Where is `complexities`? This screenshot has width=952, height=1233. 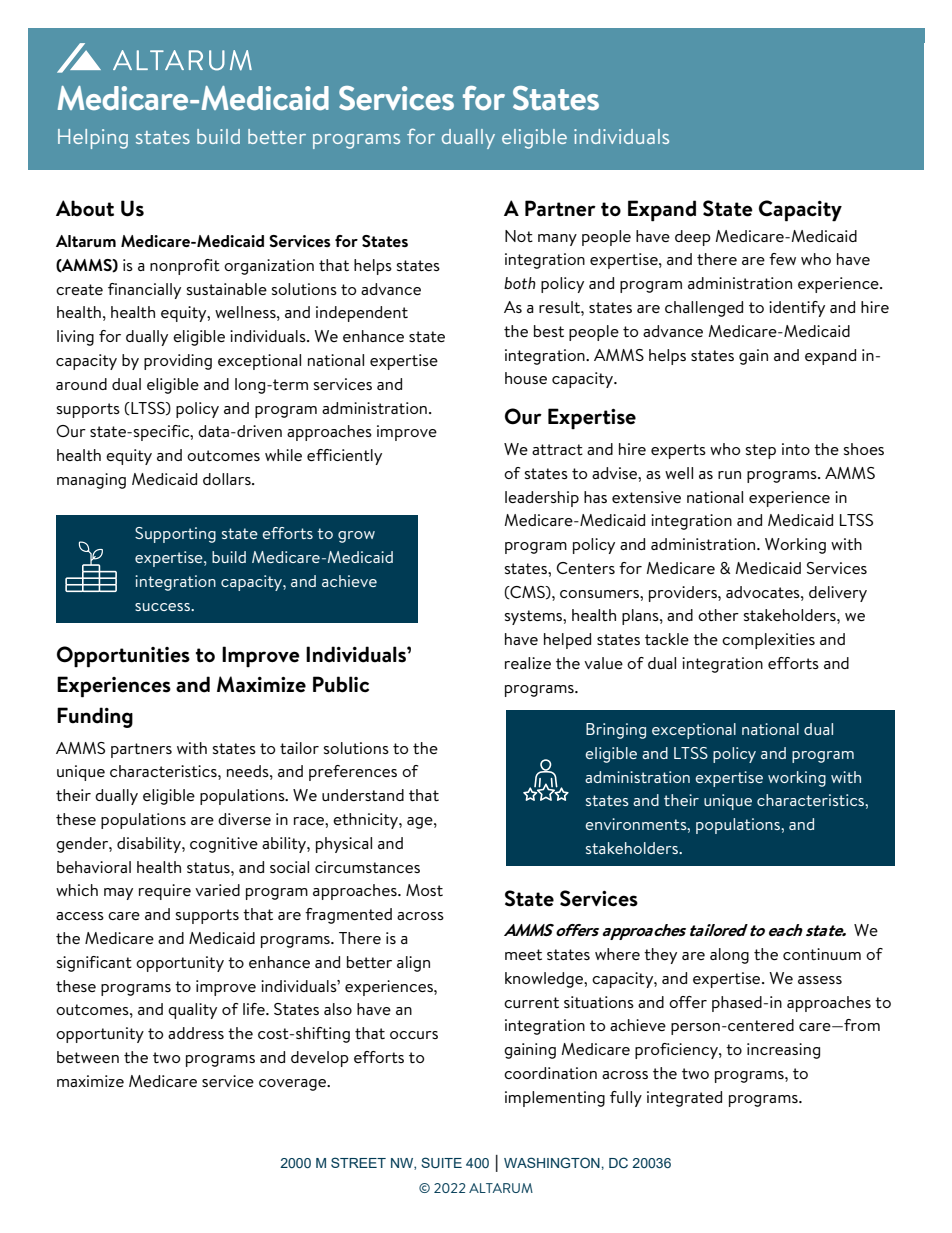 complexities is located at coordinates (768, 641).
